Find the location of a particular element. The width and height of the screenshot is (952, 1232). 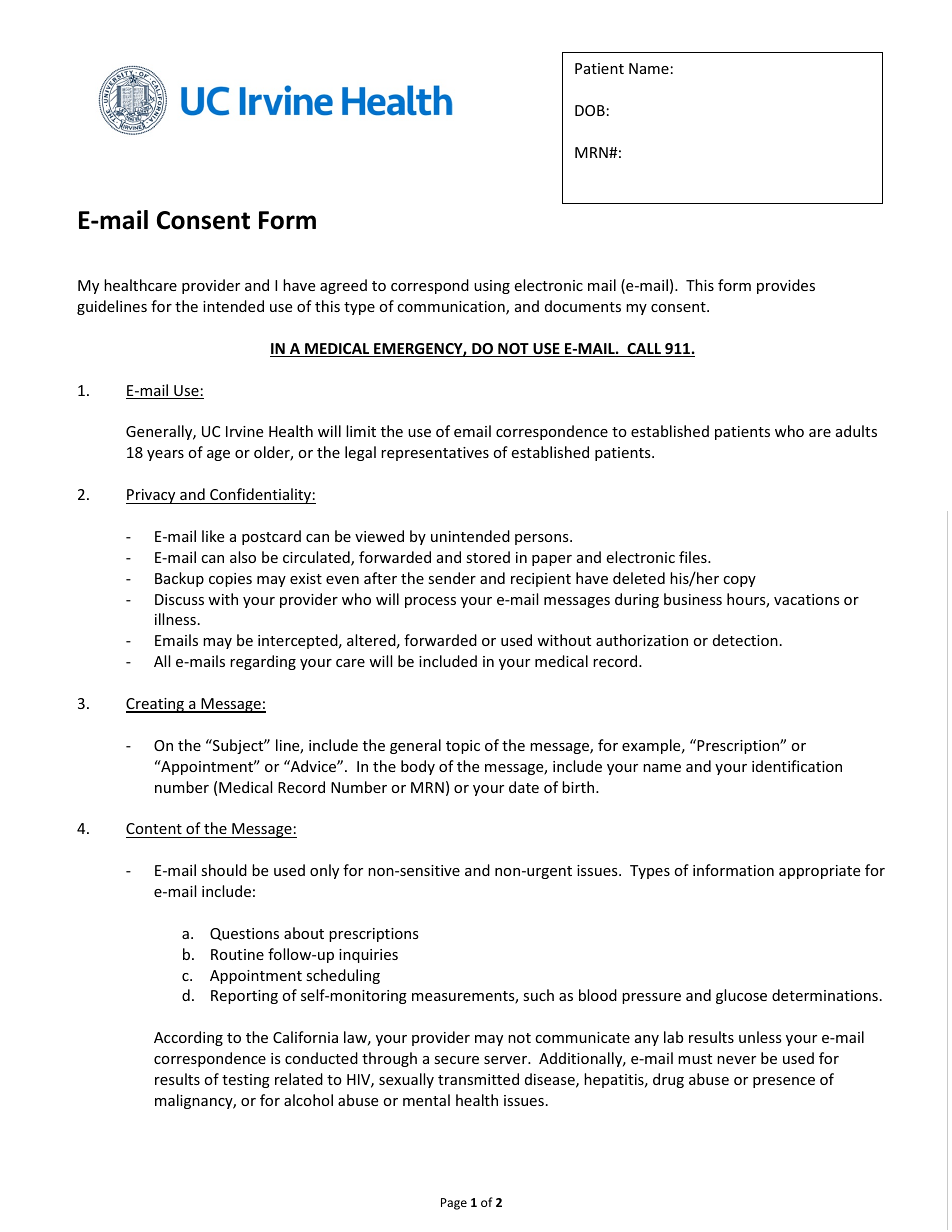

agreed is located at coordinates (343, 286).
